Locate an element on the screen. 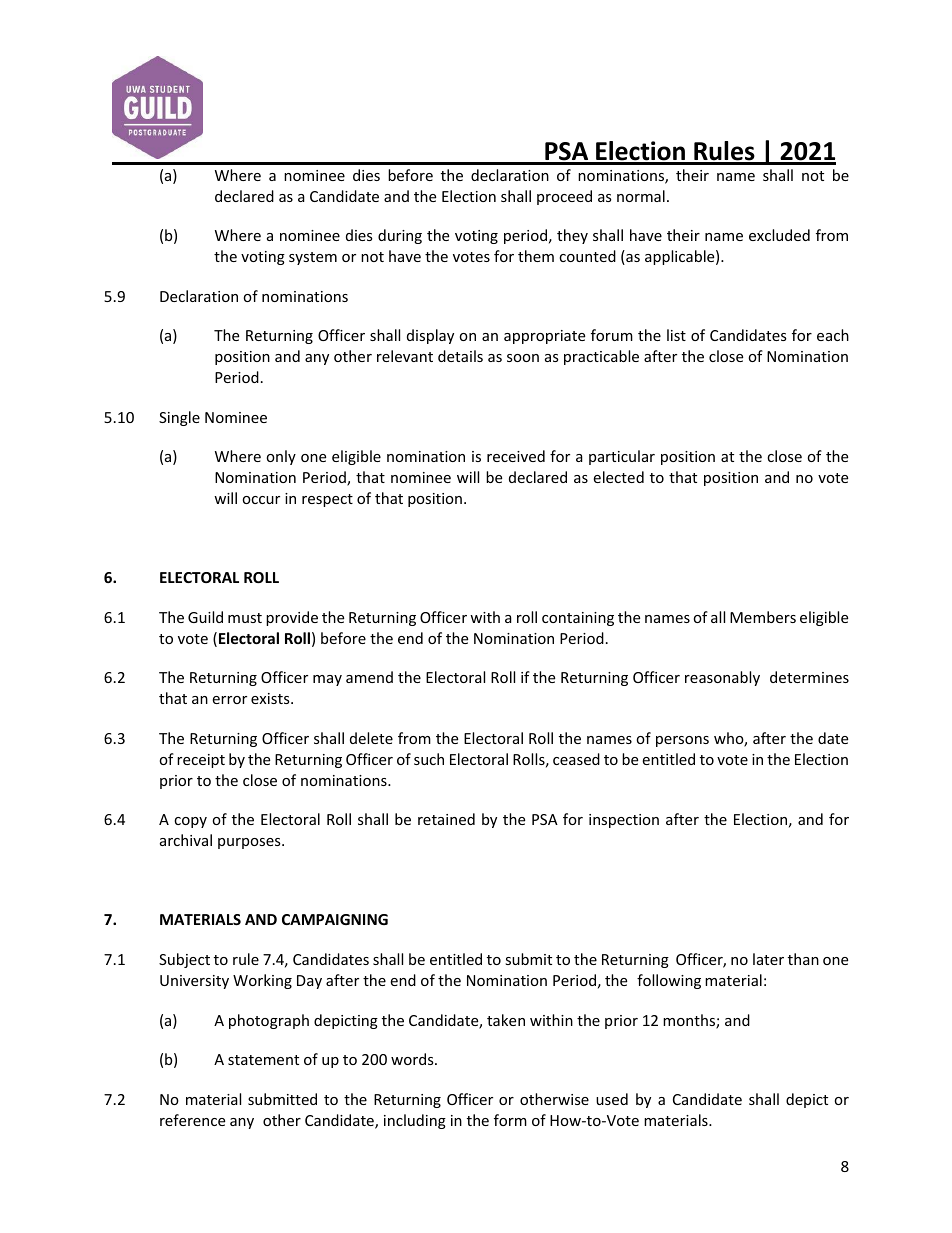 This screenshot has width=952, height=1233. received is located at coordinates (516, 456).
